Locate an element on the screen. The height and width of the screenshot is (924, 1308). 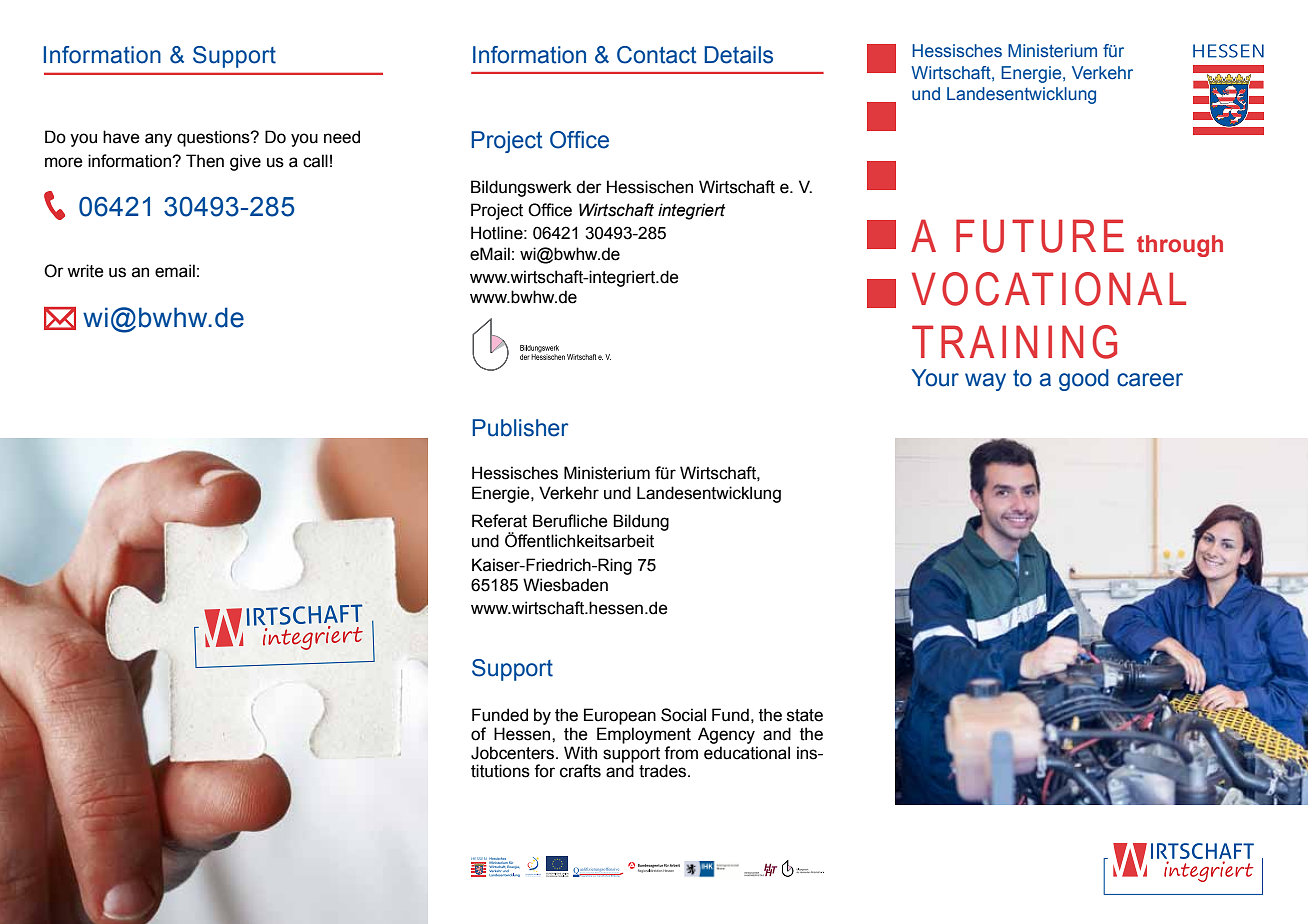
Publisher is located at coordinates (520, 428).
